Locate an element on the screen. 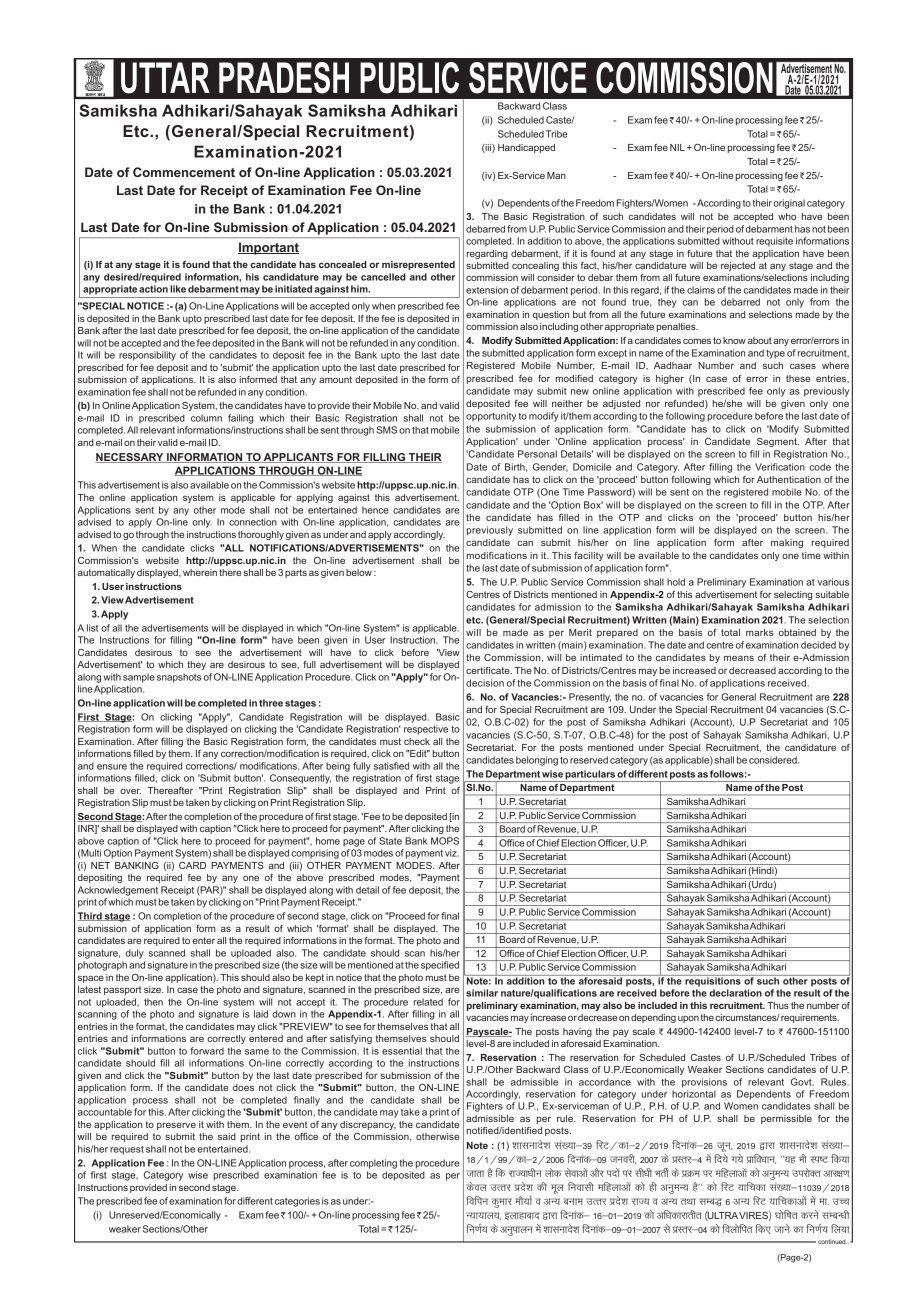  column is located at coordinates (206, 418).
